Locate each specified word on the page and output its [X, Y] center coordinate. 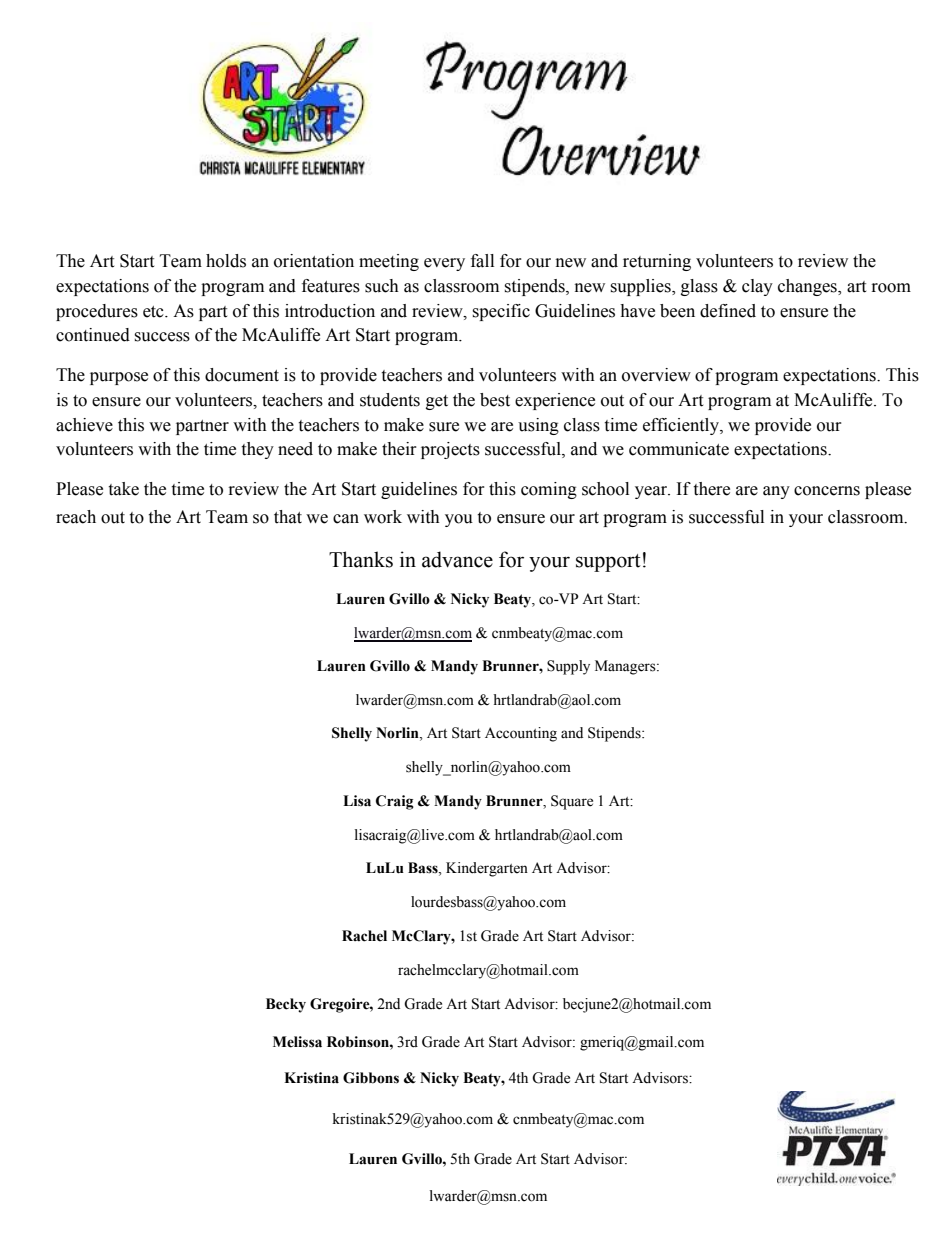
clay [757, 287]
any [776, 492]
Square [572, 802]
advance [457, 559]
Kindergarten [487, 869]
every [444, 264]
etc [154, 312]
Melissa [297, 1042]
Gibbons [371, 1078]
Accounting [521, 734]
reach [76, 517]
